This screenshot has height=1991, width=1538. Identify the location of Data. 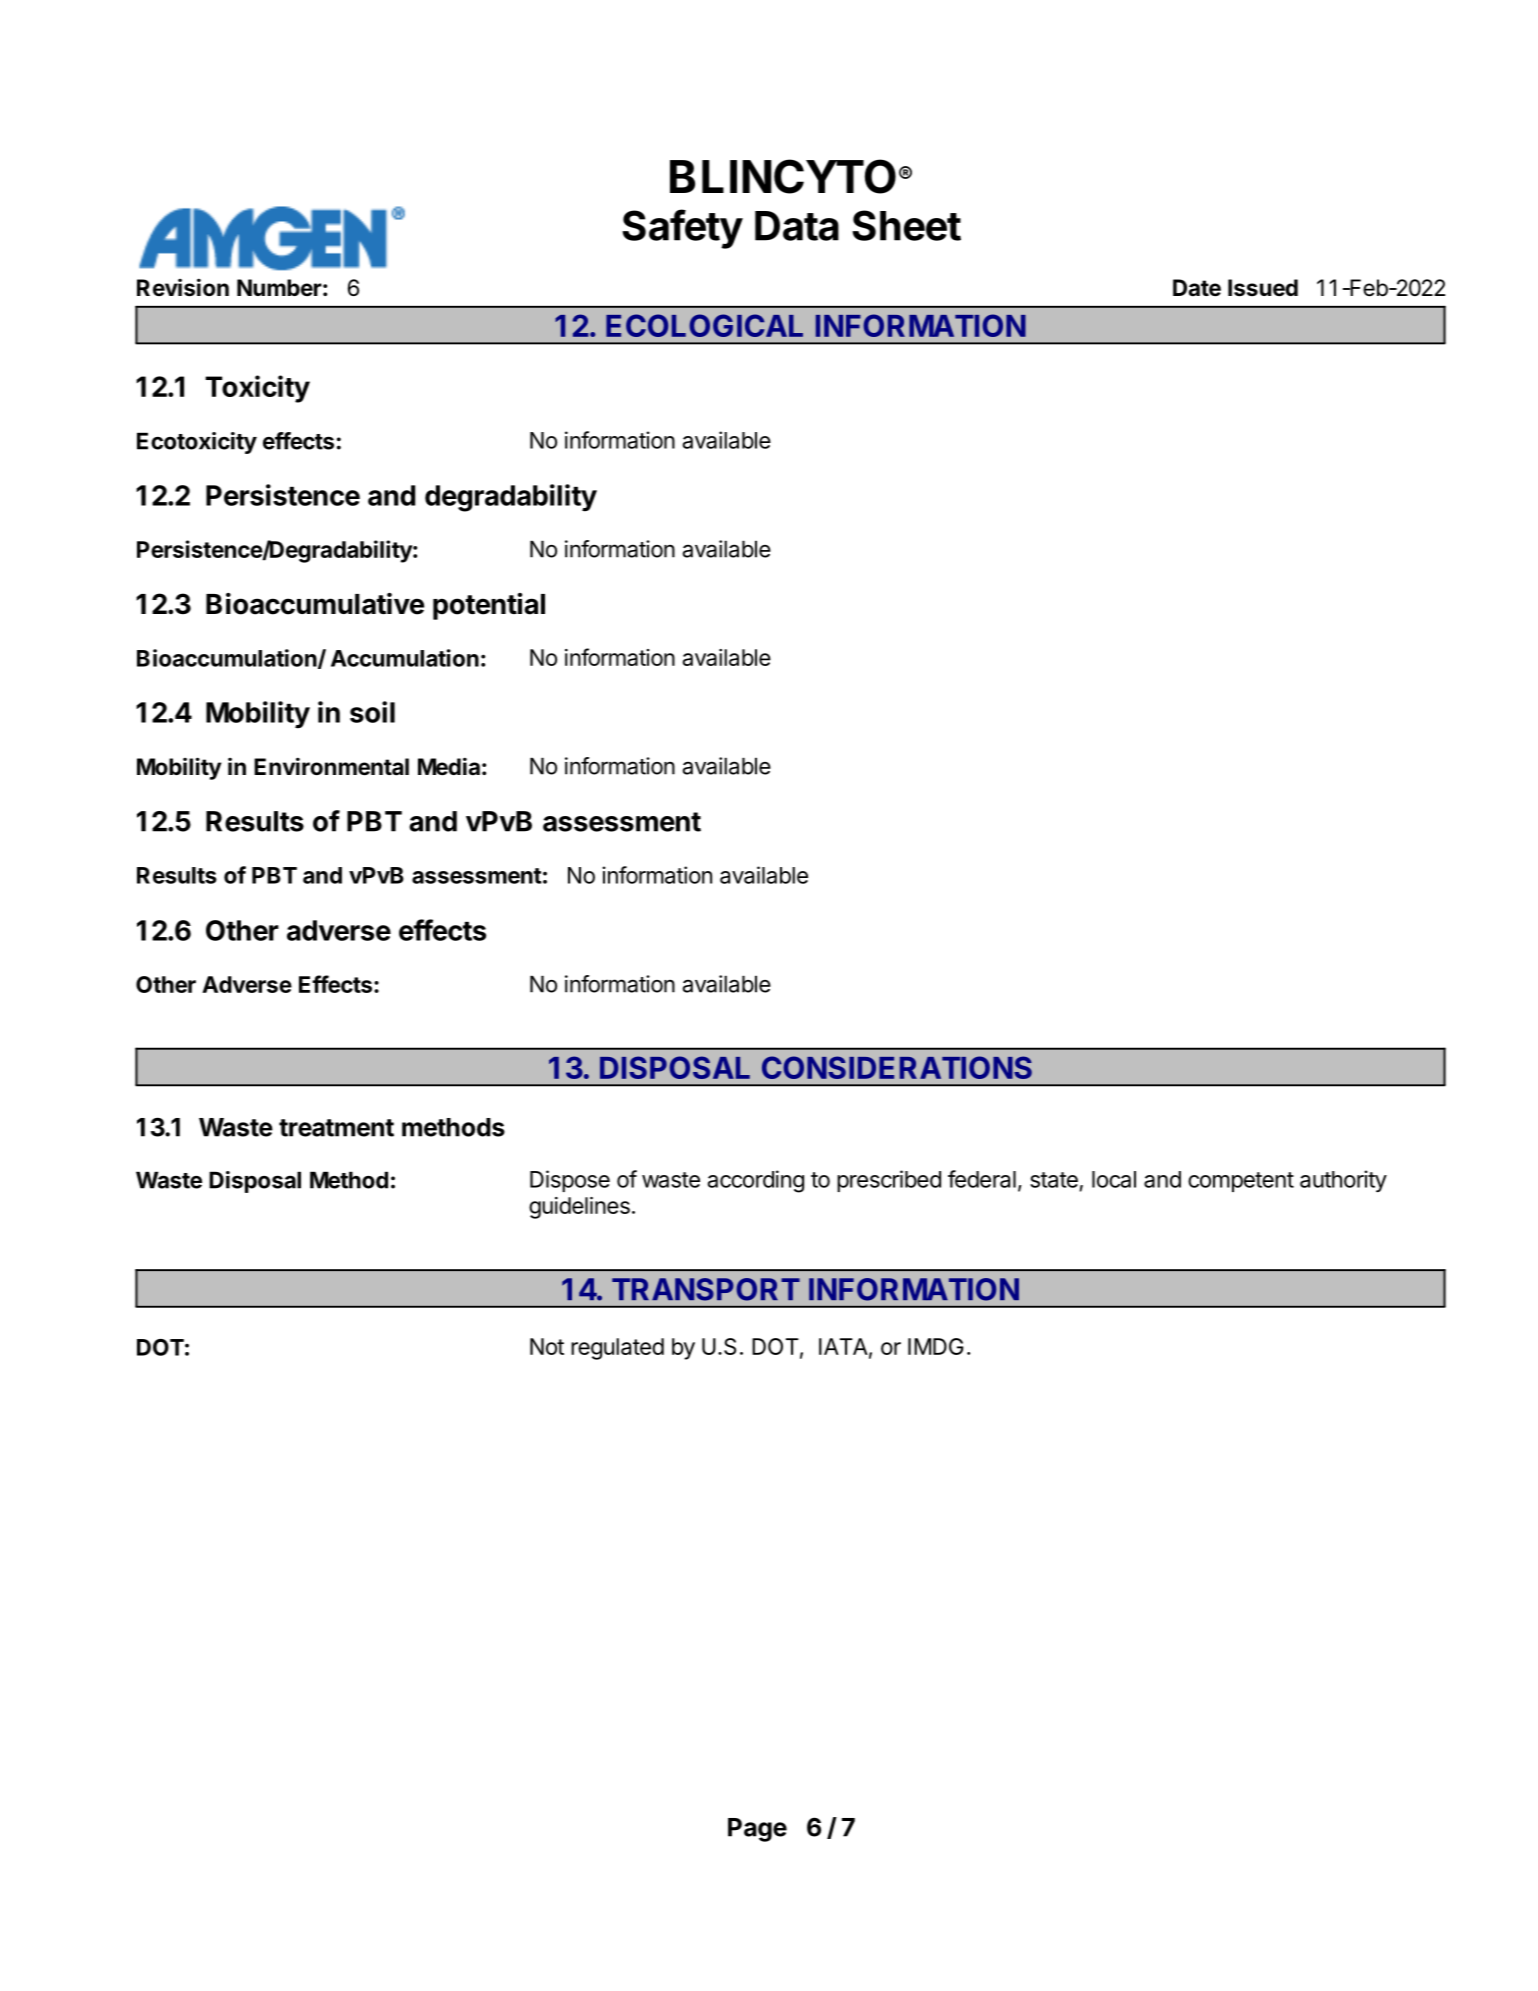
(797, 226).
